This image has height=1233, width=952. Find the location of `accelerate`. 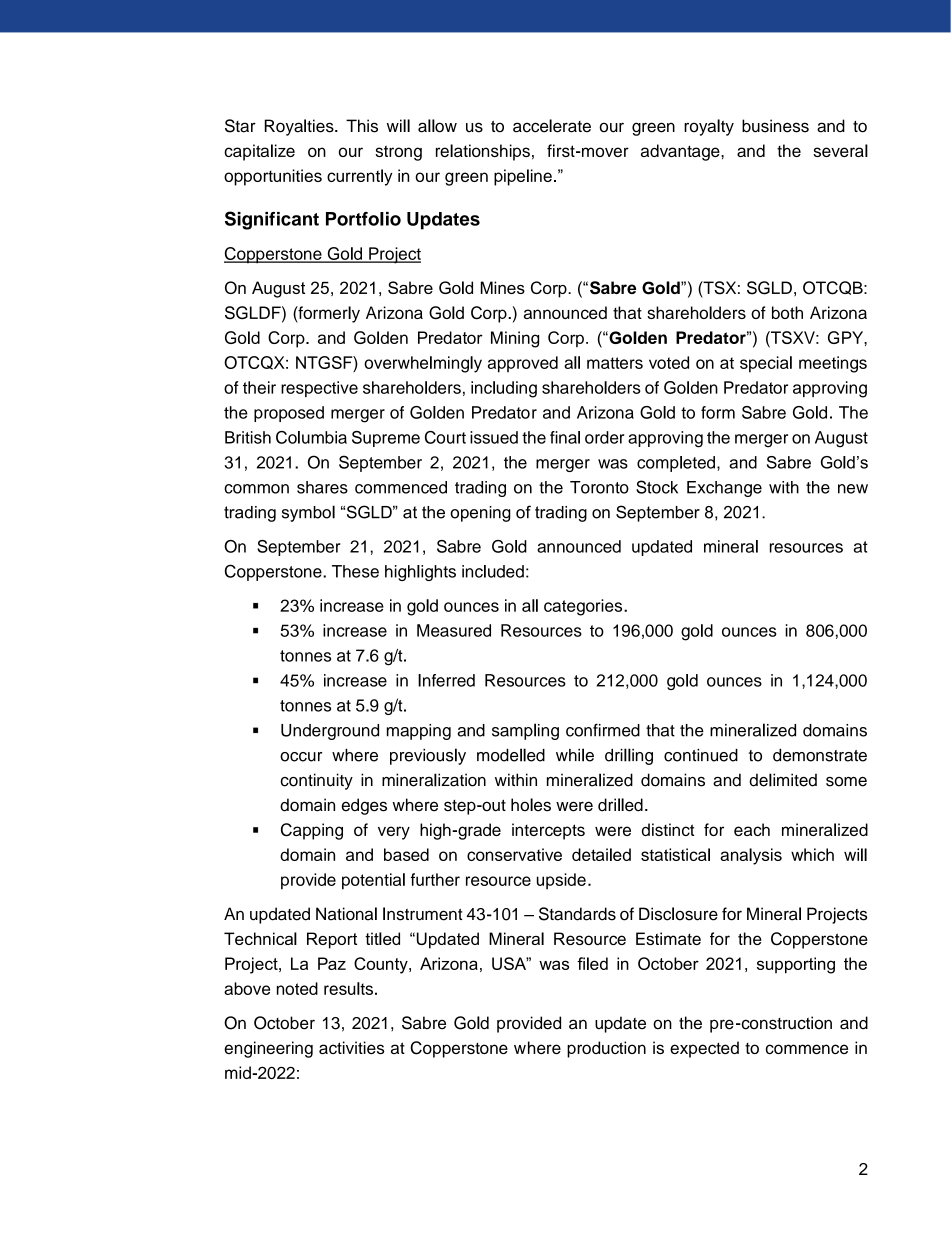

accelerate is located at coordinates (552, 126).
